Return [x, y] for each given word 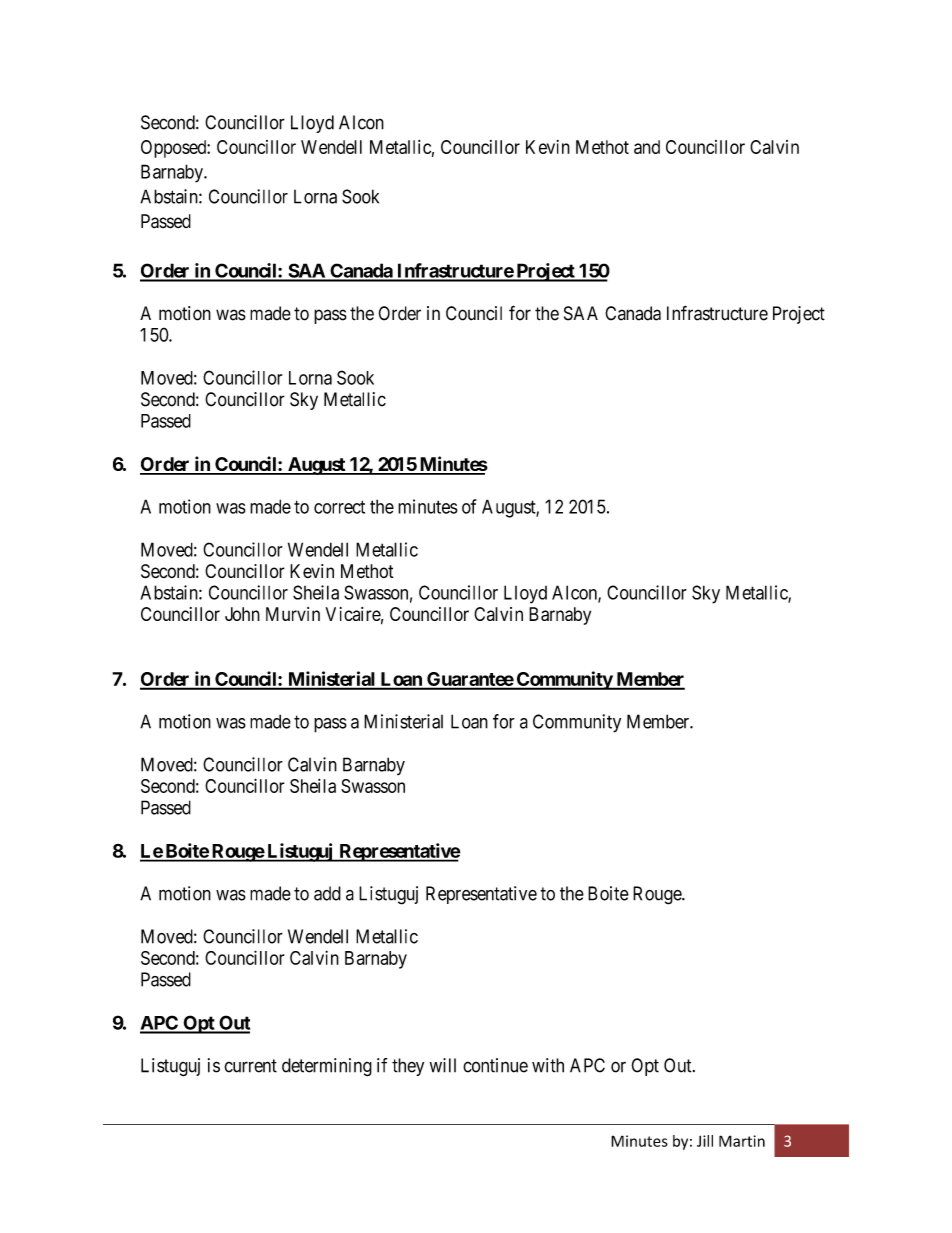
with [548, 1065]
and [647, 147]
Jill [705, 1141]
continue [495, 1065]
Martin [742, 1141]
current [250, 1066]
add [327, 893]
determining [327, 1067]
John [242, 614]
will [443, 1065]
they [408, 1067]
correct [339, 507]
